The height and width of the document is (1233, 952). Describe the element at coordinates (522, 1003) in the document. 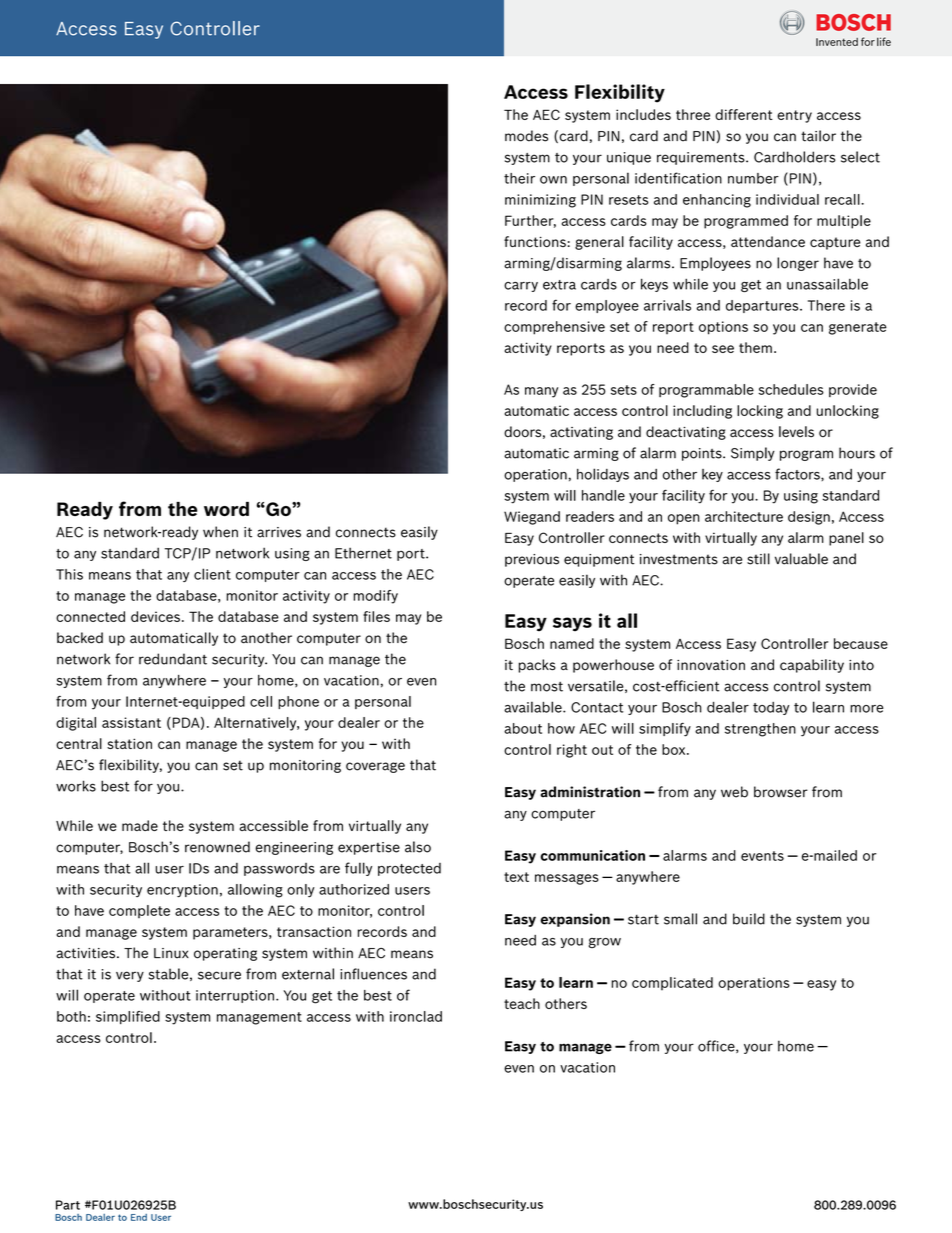

I see `teach` at that location.
